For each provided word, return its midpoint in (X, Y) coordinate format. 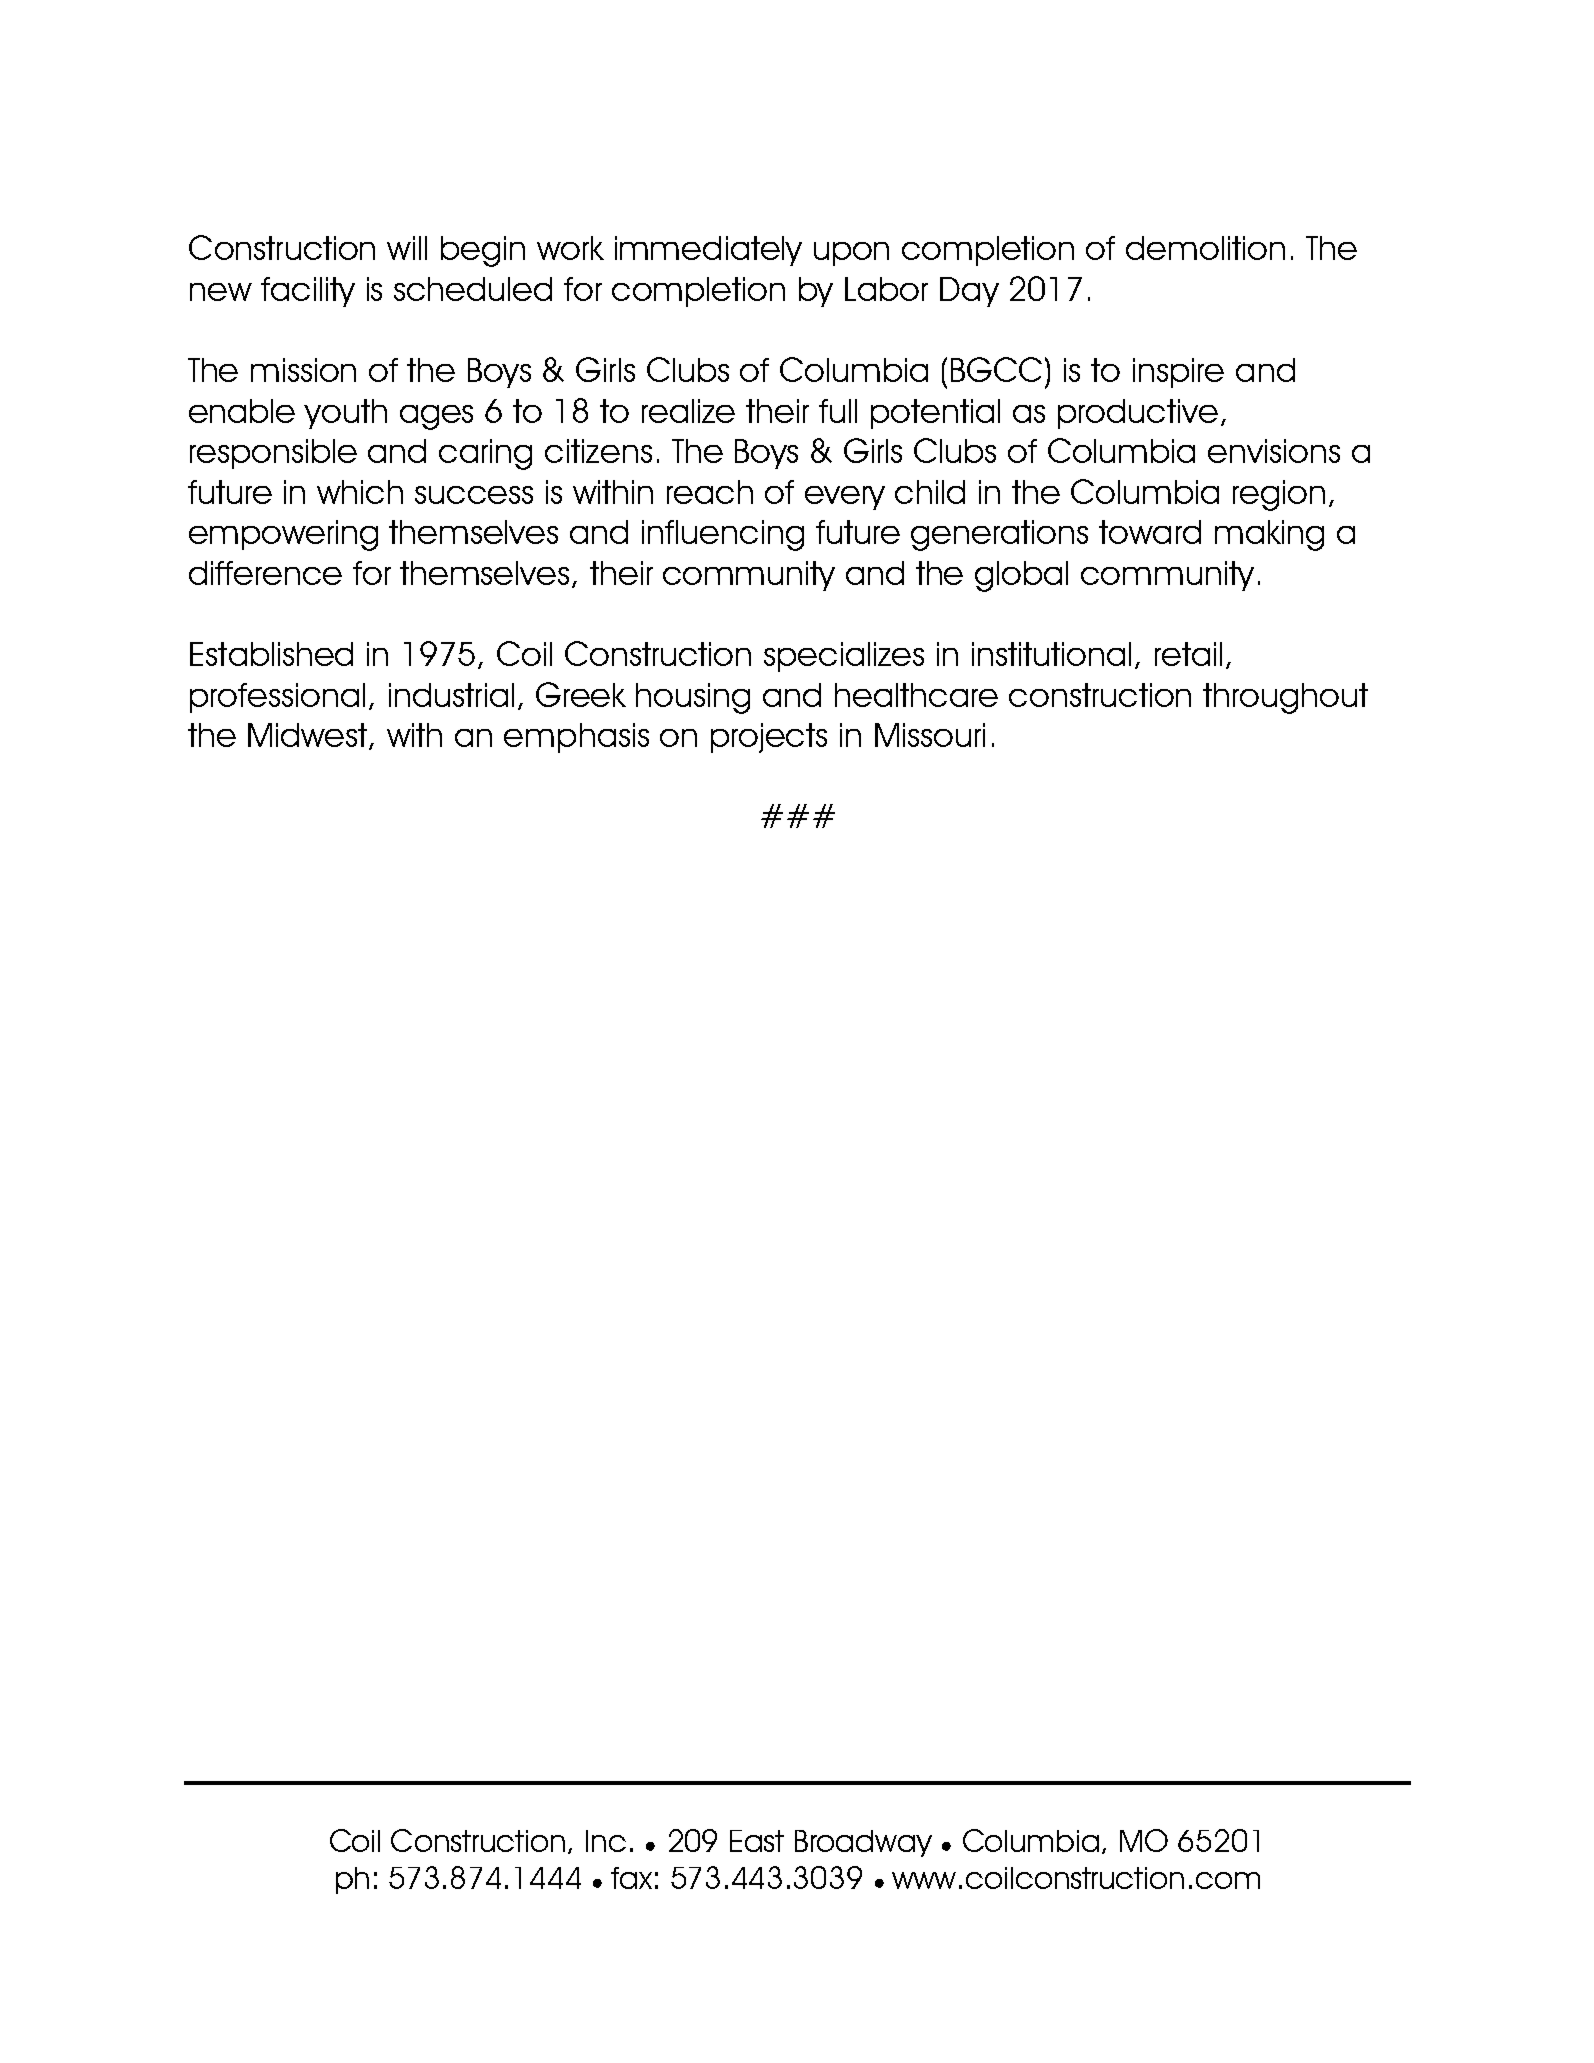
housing (693, 698)
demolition (1205, 248)
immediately (708, 251)
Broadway (863, 1843)
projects (769, 738)
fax (631, 1878)
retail (1188, 654)
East (757, 1841)
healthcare (916, 695)
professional (277, 698)
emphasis (576, 738)
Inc (606, 1841)
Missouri (930, 735)
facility (308, 292)
